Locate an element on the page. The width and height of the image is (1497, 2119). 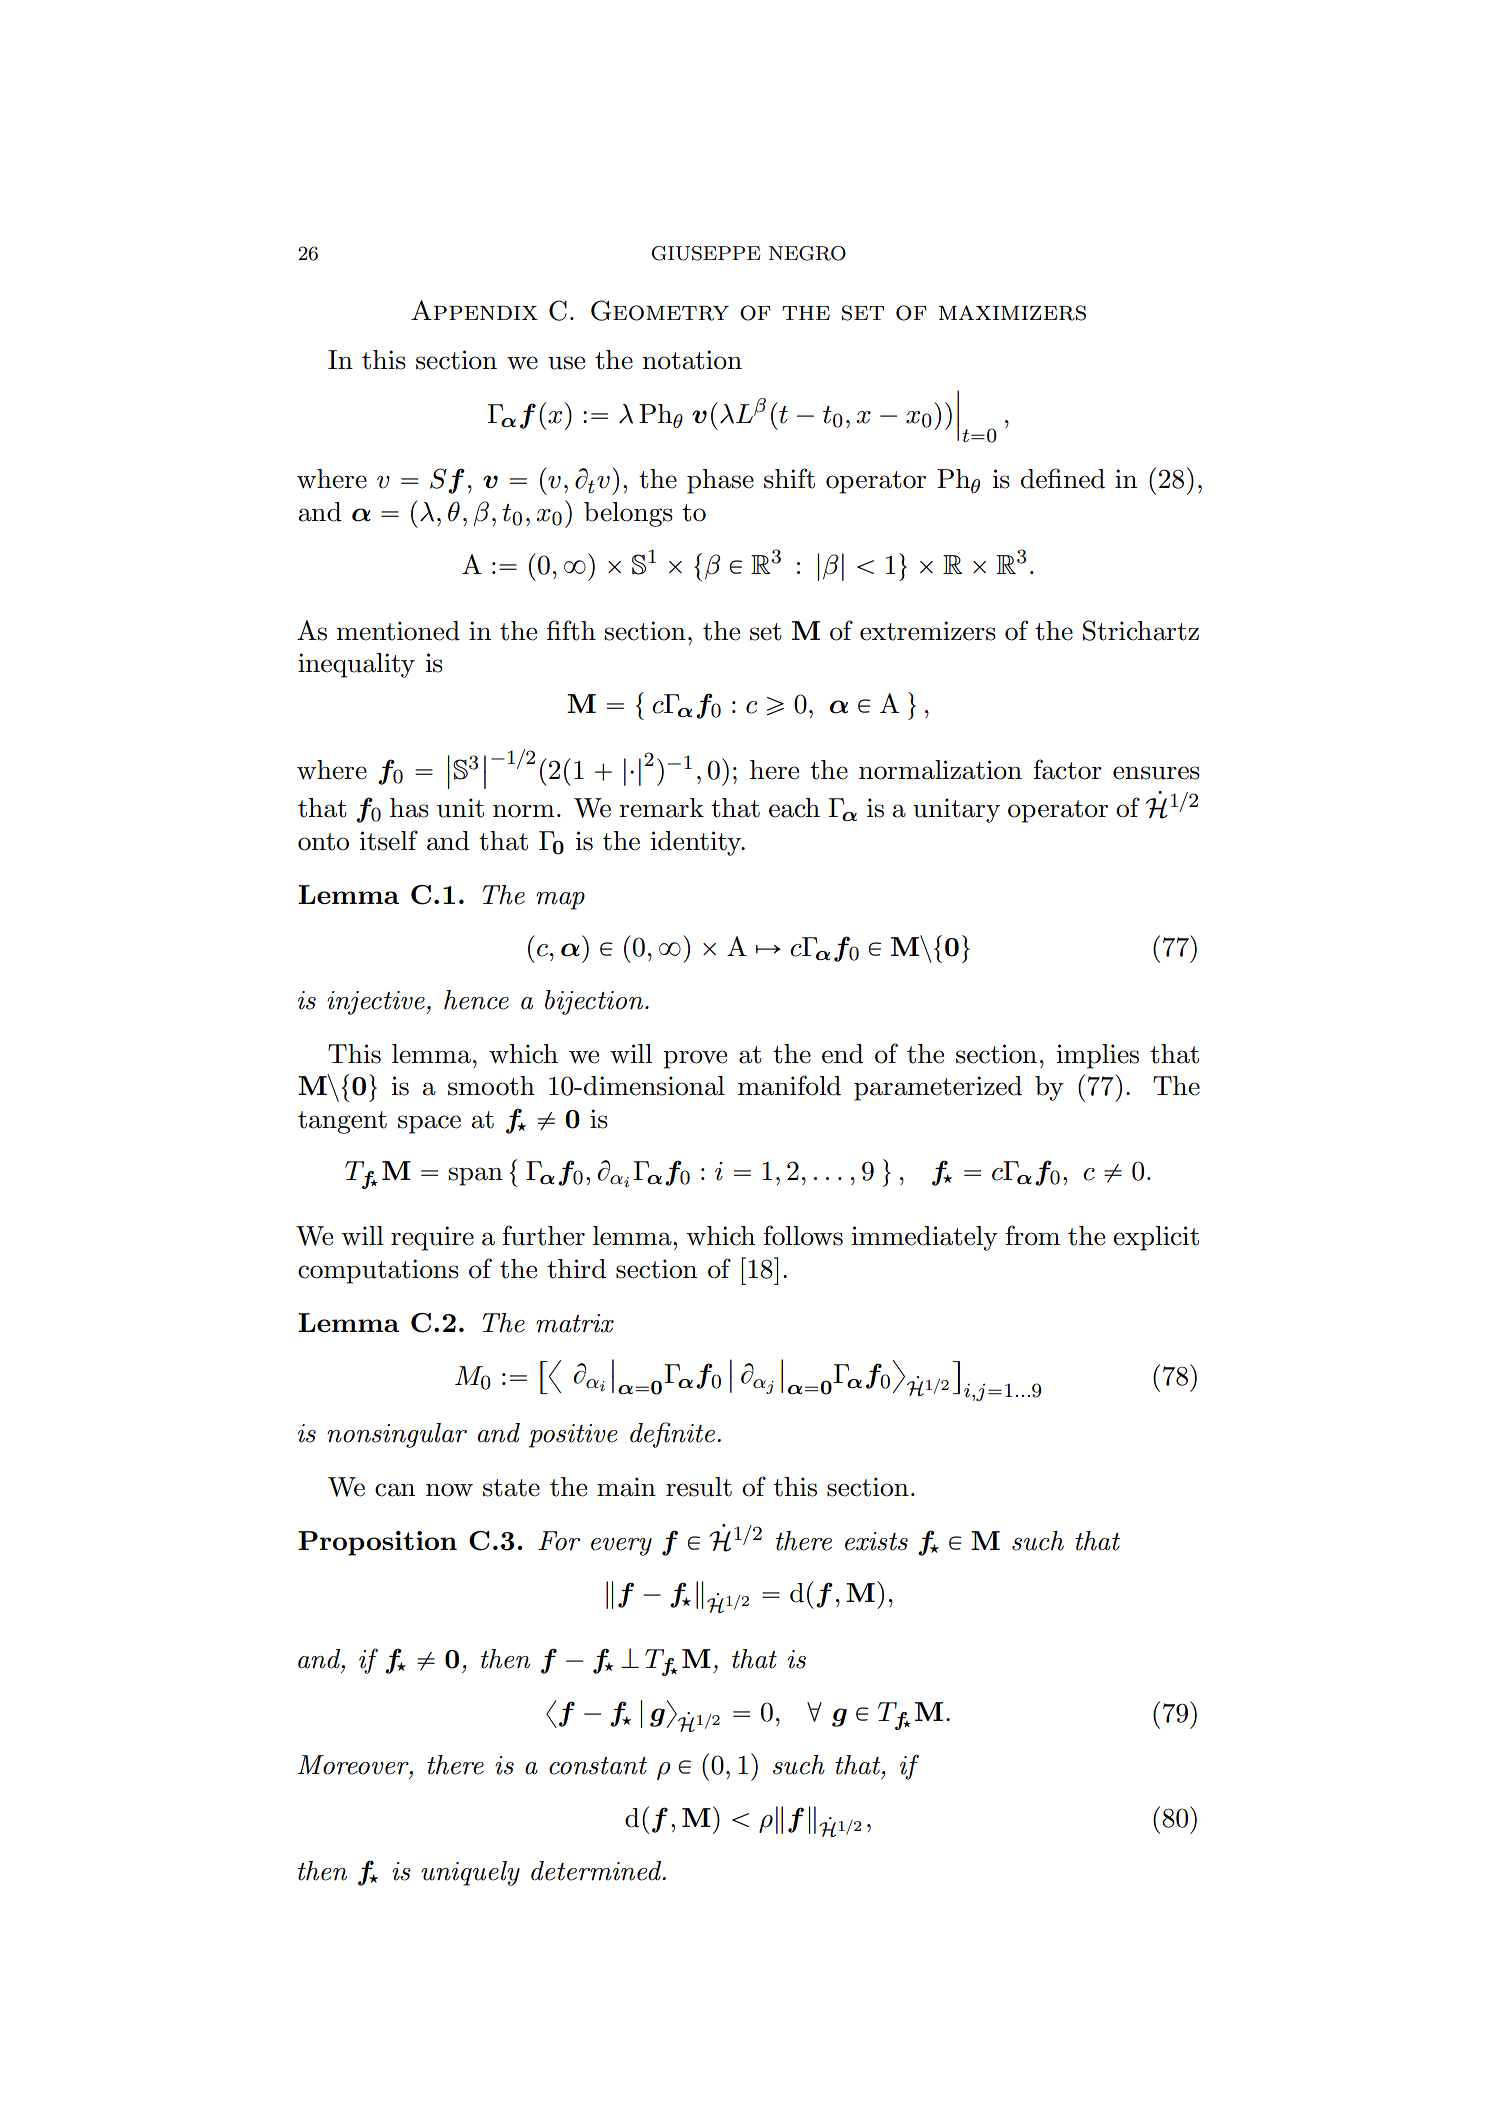
maximizers is located at coordinates (1012, 313).
